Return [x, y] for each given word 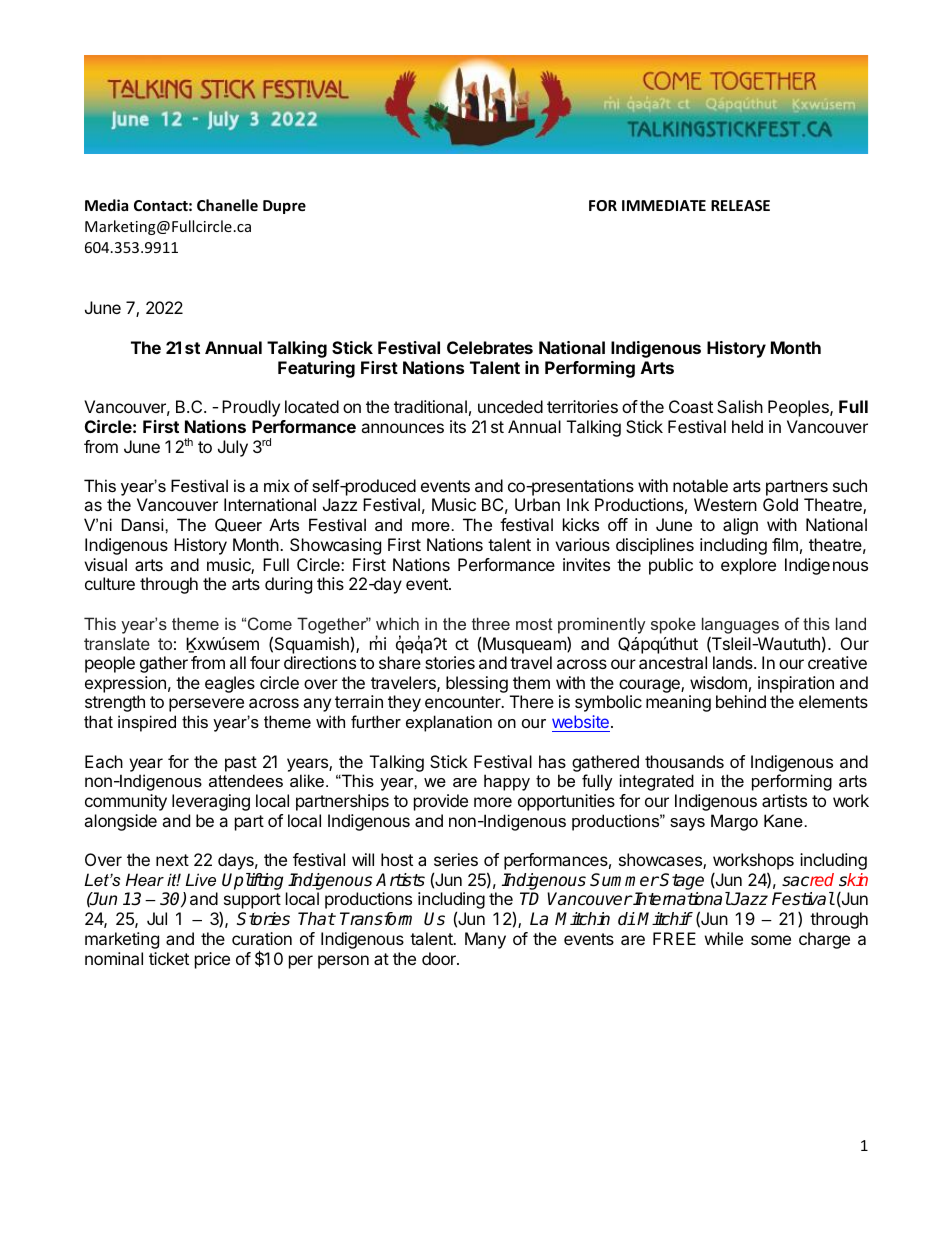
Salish [740, 406]
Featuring [316, 369]
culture [110, 583]
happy [507, 782]
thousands [684, 761]
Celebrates [490, 347]
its [458, 426]
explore [748, 566]
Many [485, 940]
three [491, 623]
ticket [169, 958]
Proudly [251, 408]
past [241, 764]
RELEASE [740, 205]
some [771, 940]
